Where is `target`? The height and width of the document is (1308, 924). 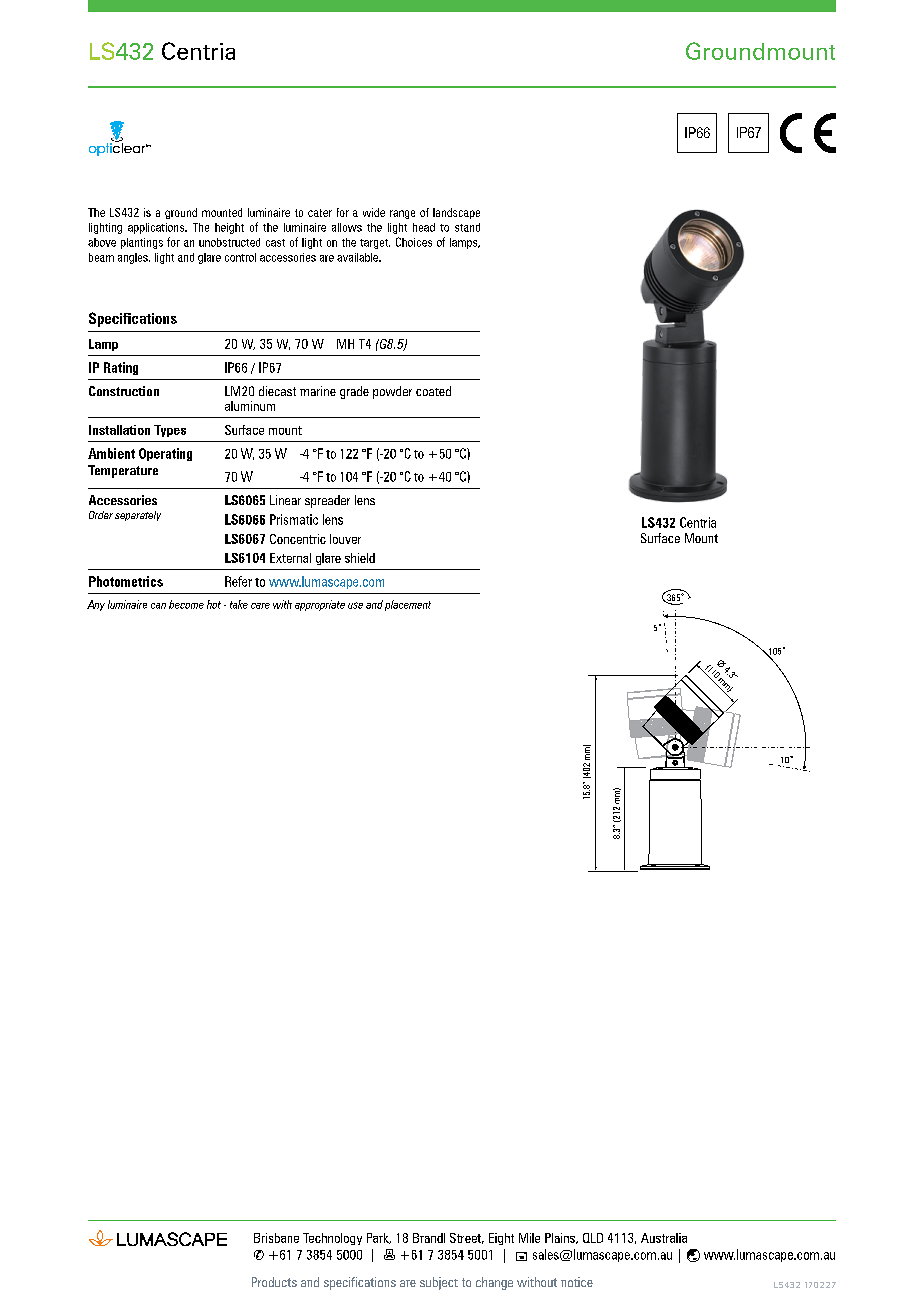
target is located at coordinates (375, 244).
